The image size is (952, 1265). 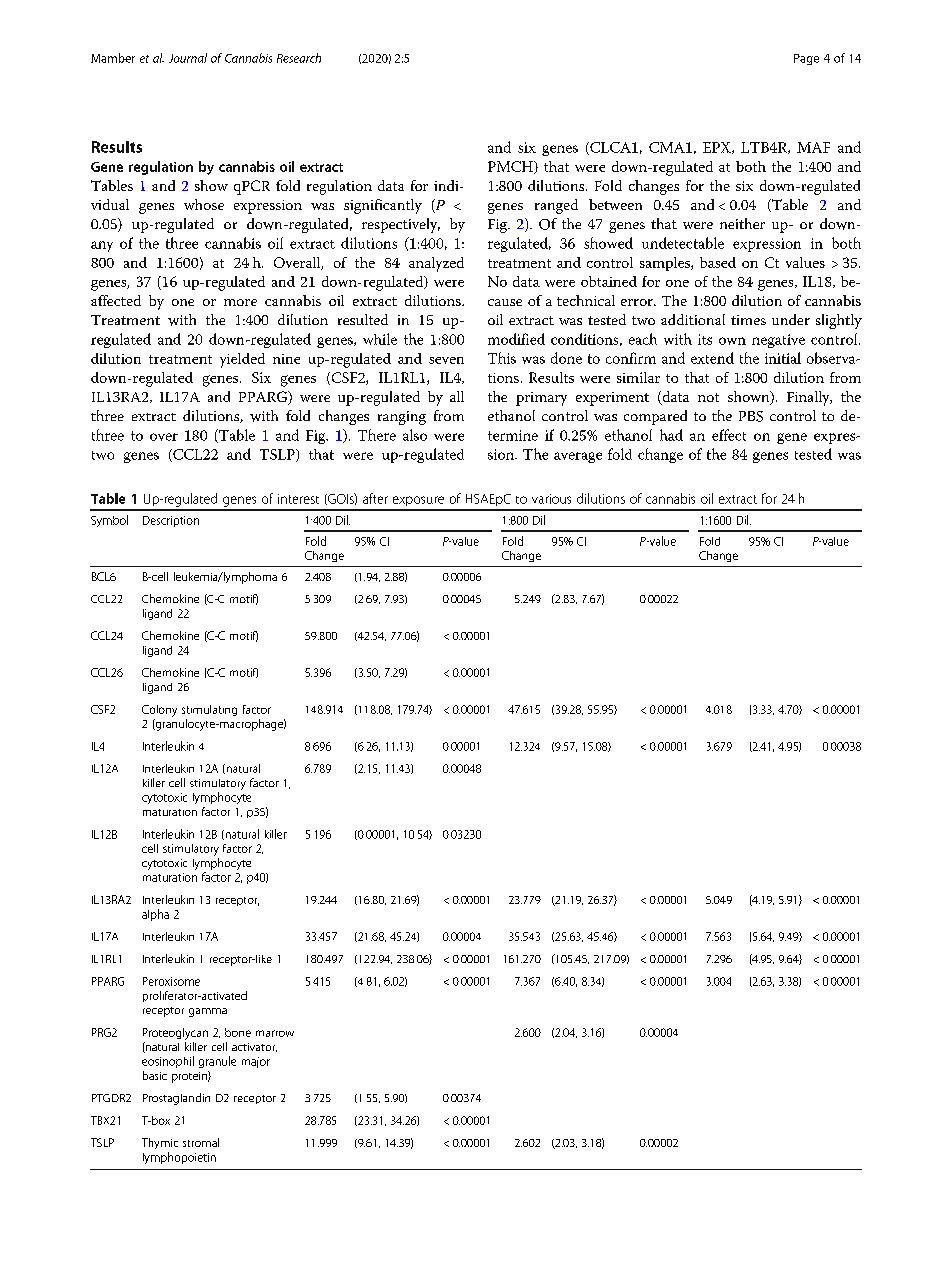 I want to click on Journal, so click(x=188, y=58).
